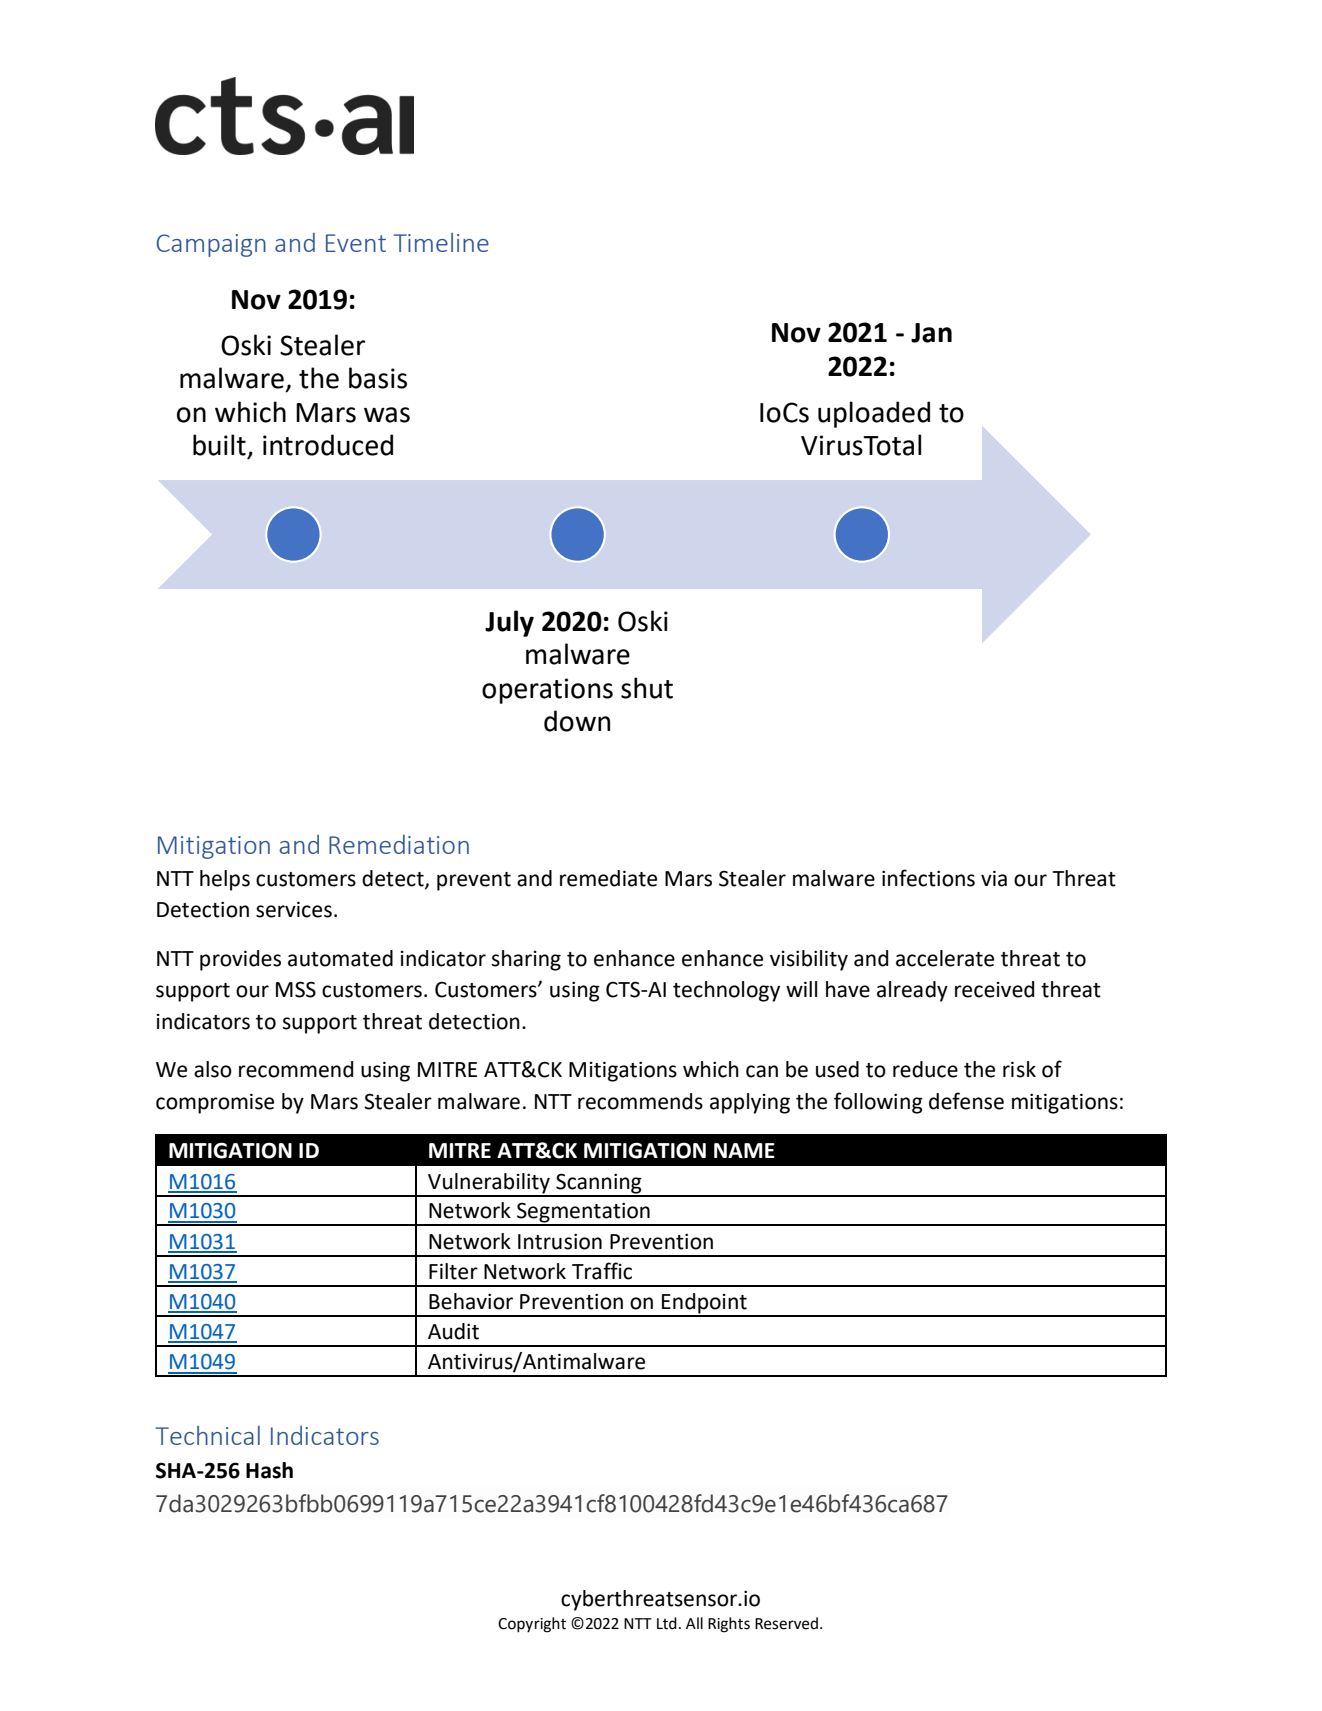  What do you see at coordinates (874, 414) in the image?
I see `uploaded` at bounding box center [874, 414].
